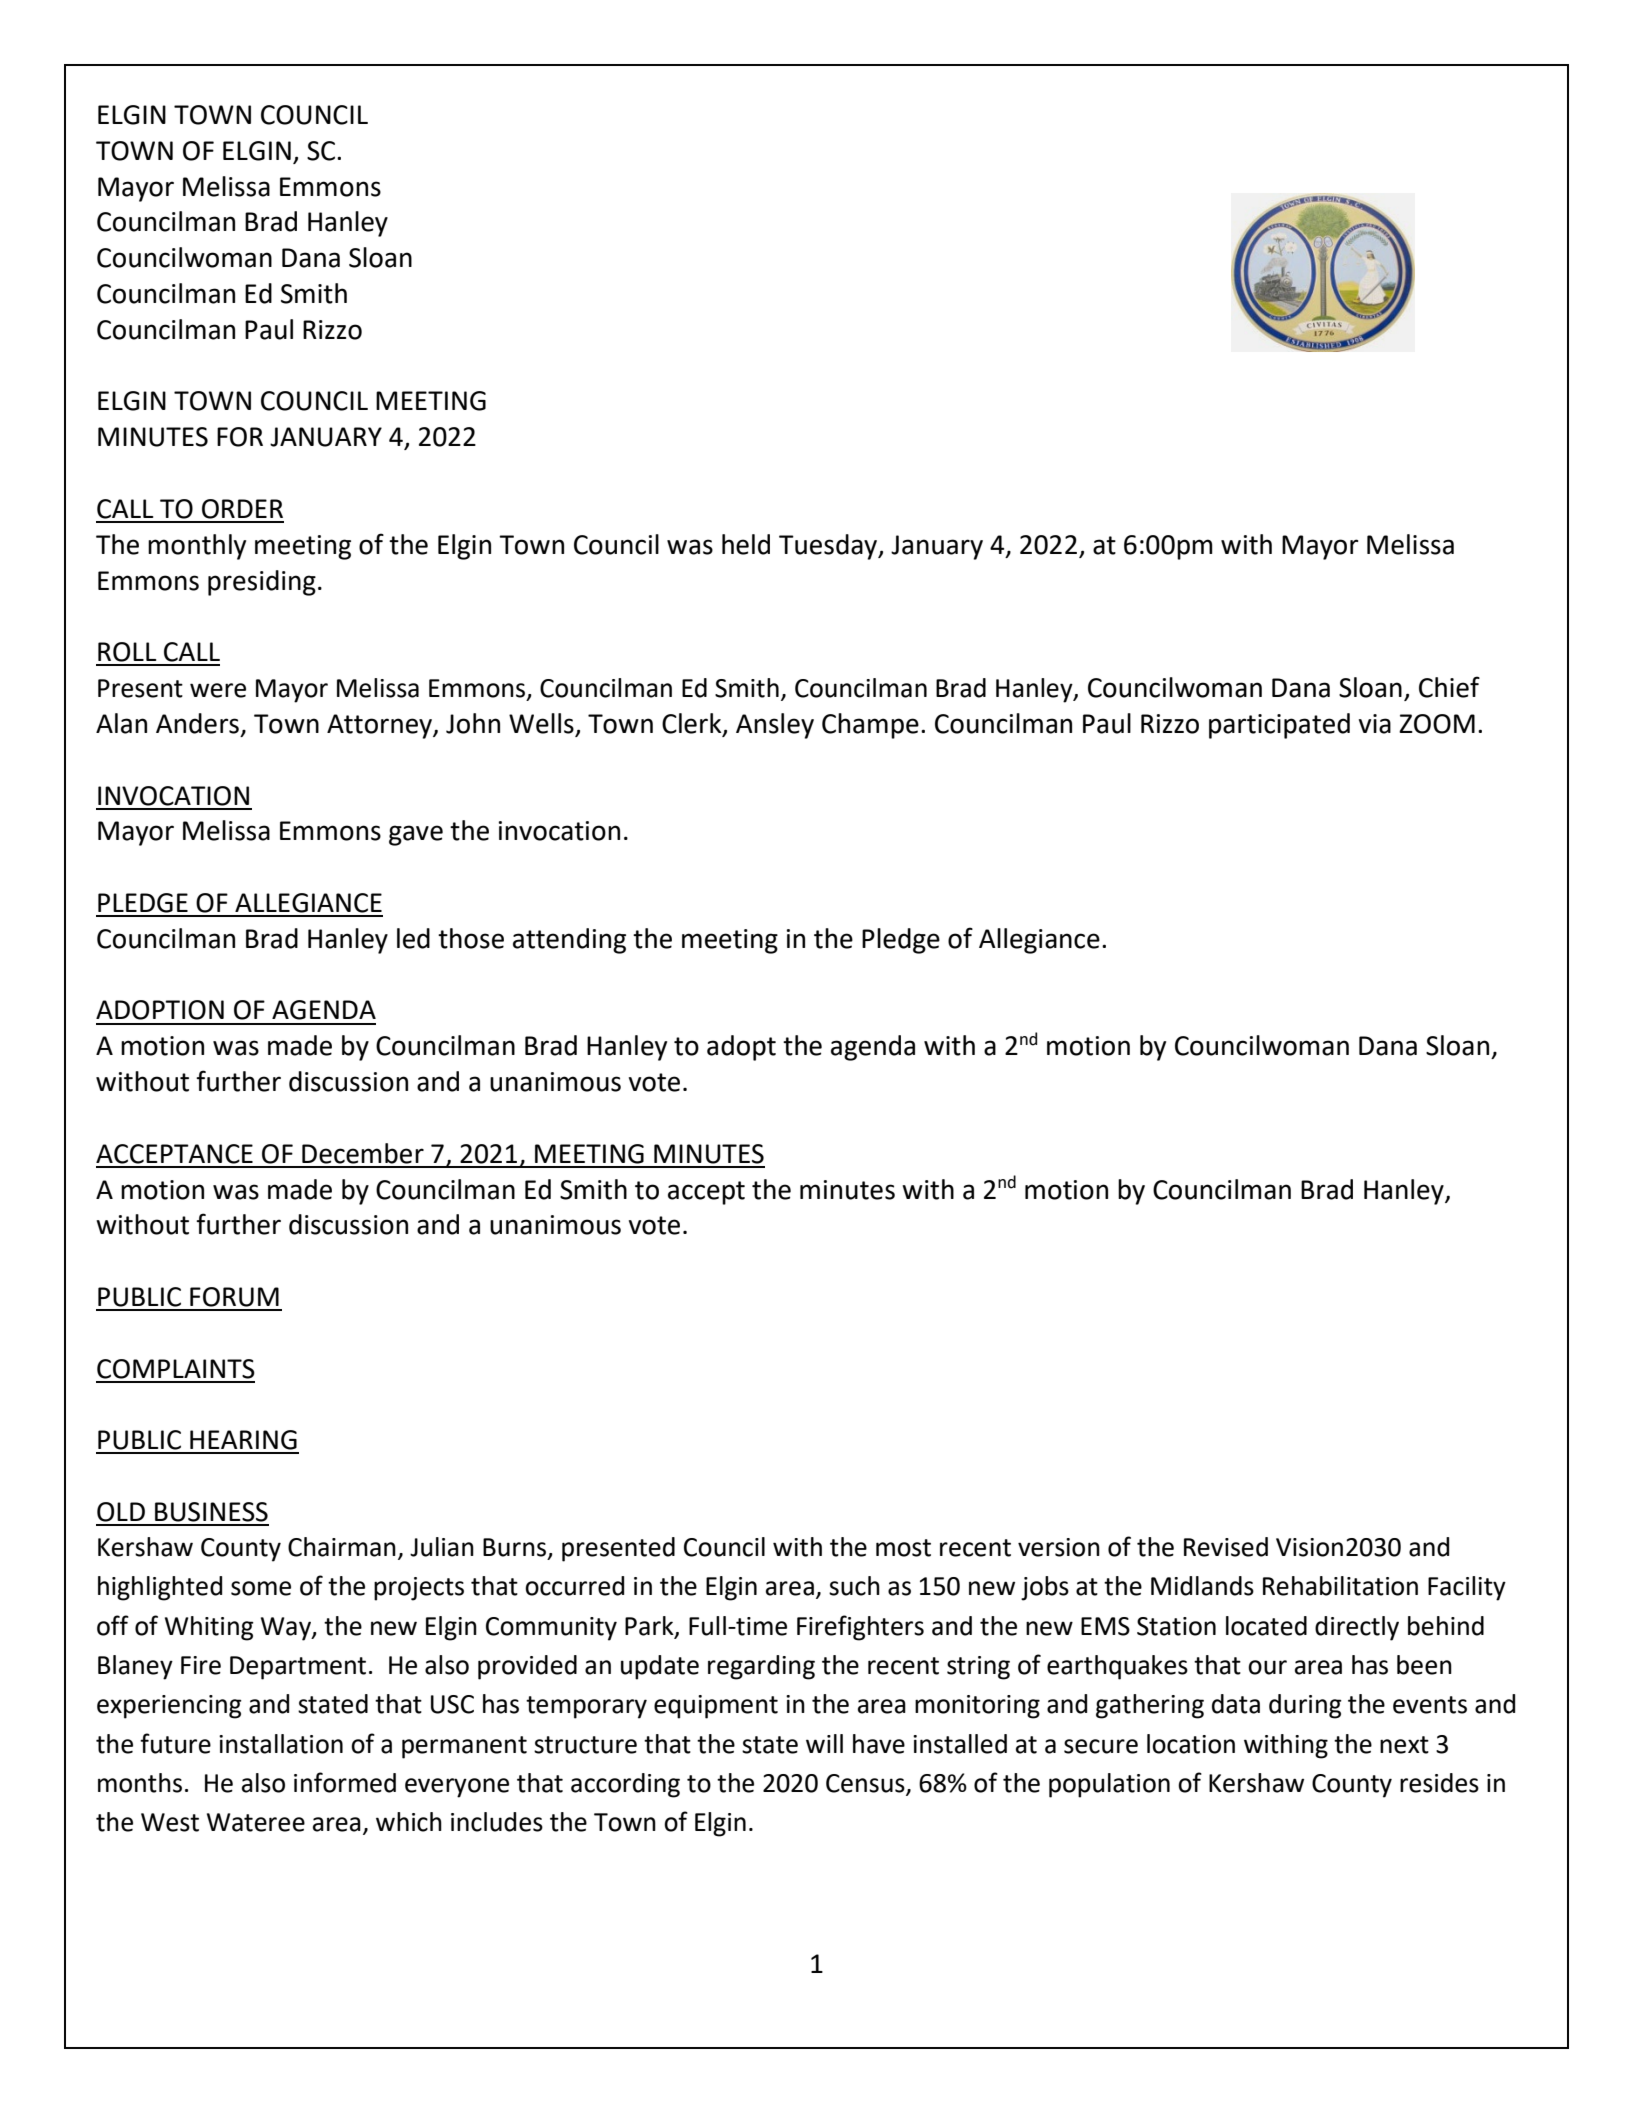  I want to click on next, so click(1404, 1745).
